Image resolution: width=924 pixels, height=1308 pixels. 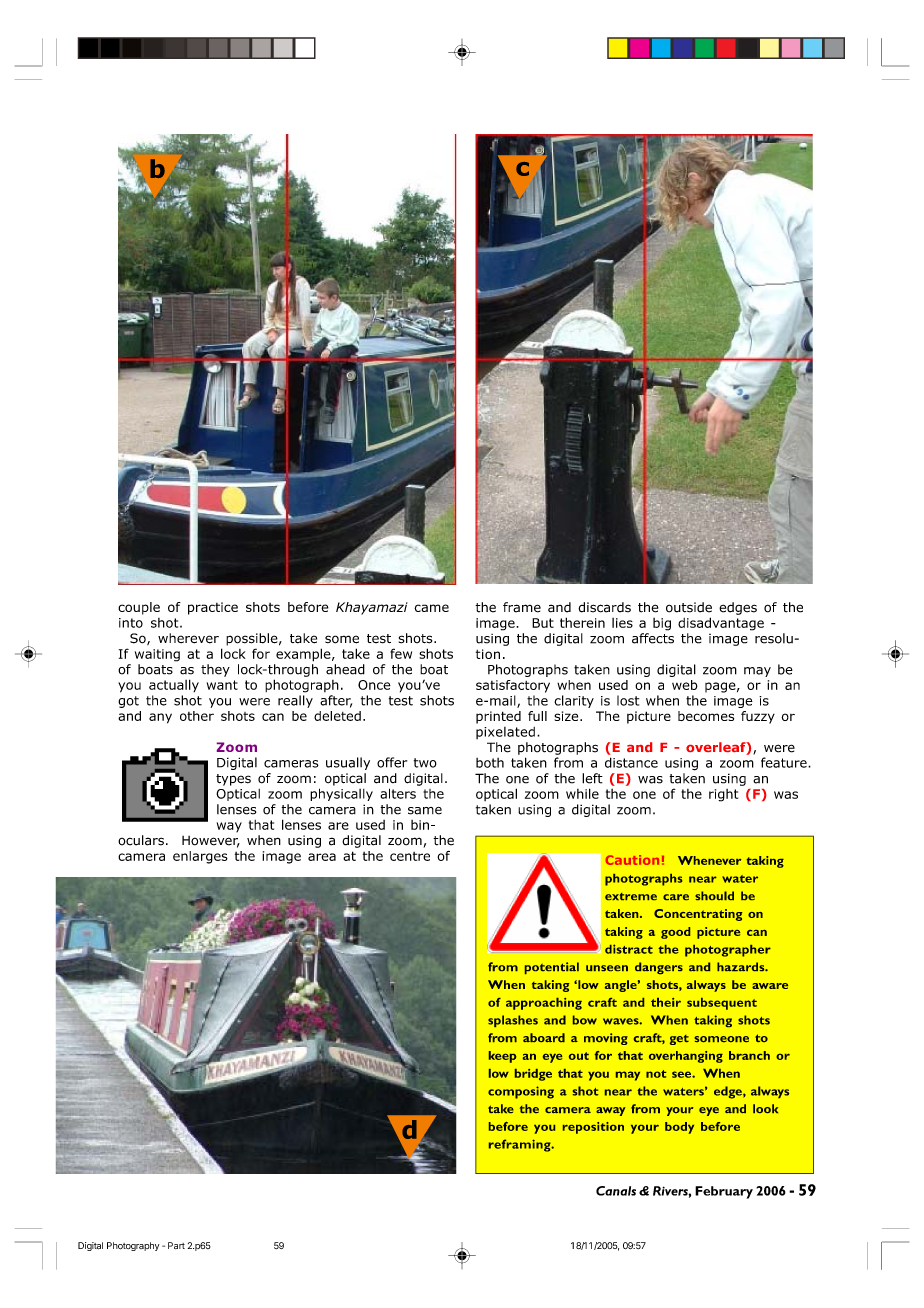 What do you see at coordinates (724, 1192) in the screenshot?
I see `February` at bounding box center [724, 1192].
